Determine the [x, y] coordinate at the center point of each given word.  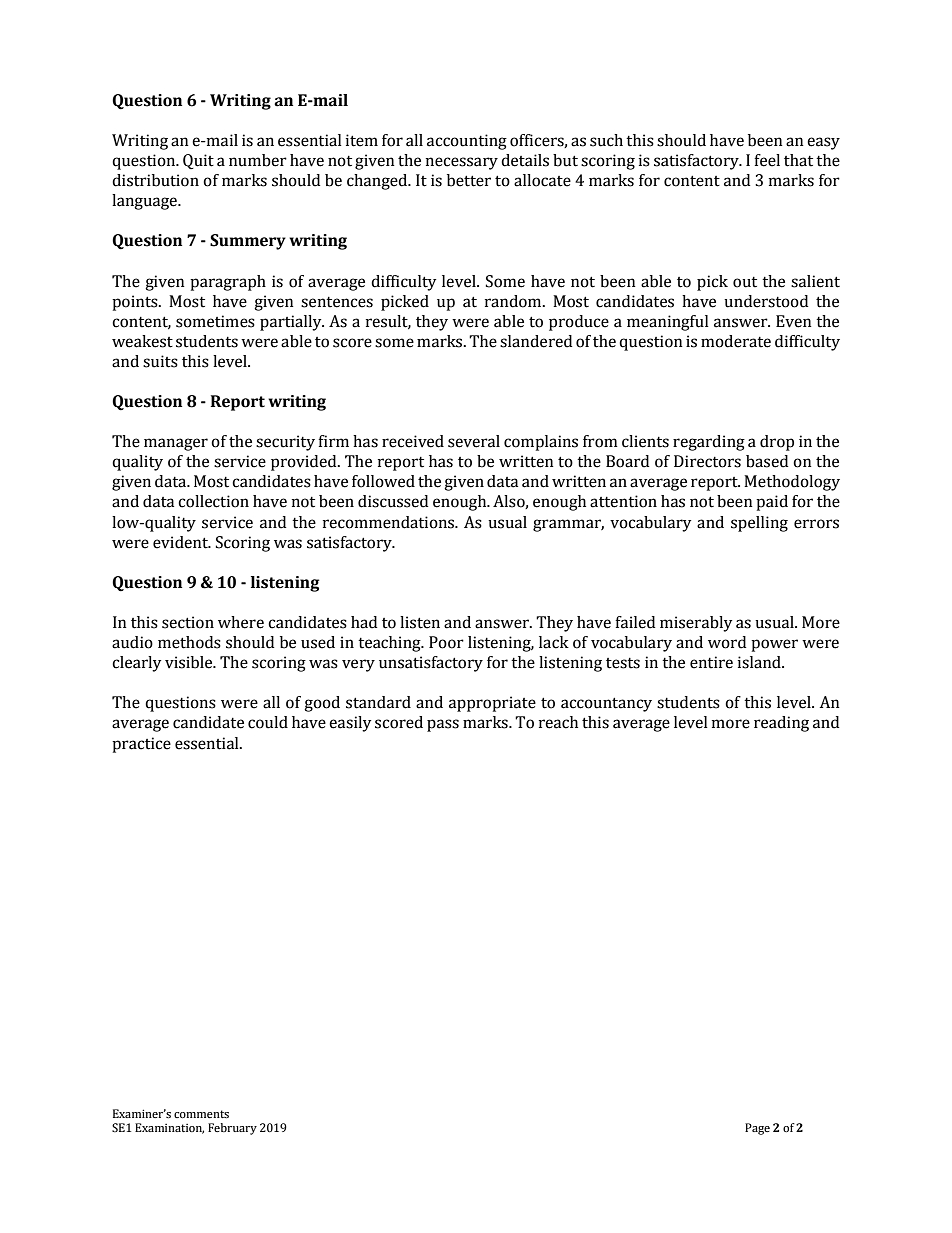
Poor [446, 642]
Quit [198, 161]
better [469, 180]
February [232, 1129]
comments [201, 1114]
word [727, 642]
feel [767, 160]
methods [189, 642]
